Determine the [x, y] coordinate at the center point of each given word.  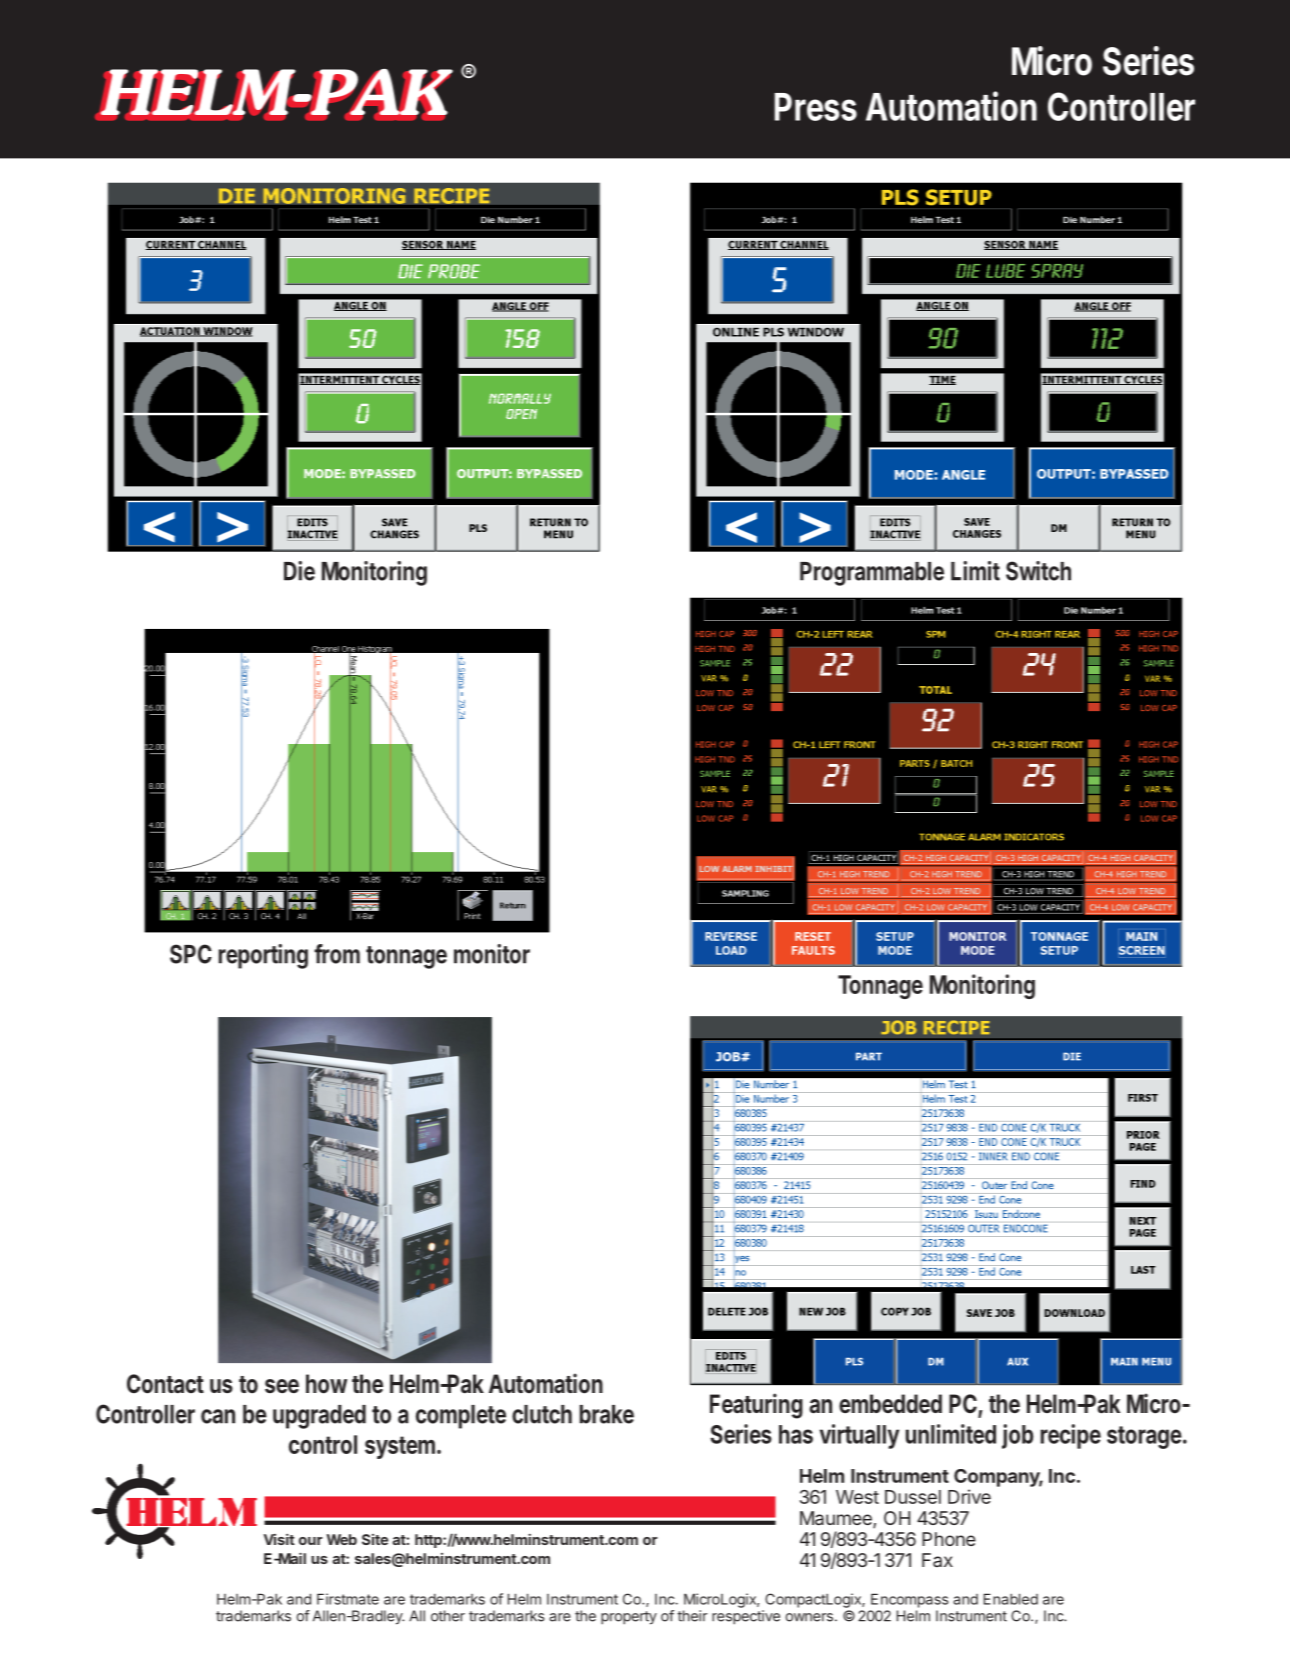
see [282, 1386]
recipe [1071, 1436]
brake [607, 1414]
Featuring [756, 1406]
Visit [279, 1539]
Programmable [872, 574]
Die [299, 571]
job [1017, 1436]
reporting [263, 956]
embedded [890, 1403]
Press [816, 107]
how [326, 1384]
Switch [1038, 571]
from [337, 954]
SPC [191, 954]
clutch [542, 1414]
